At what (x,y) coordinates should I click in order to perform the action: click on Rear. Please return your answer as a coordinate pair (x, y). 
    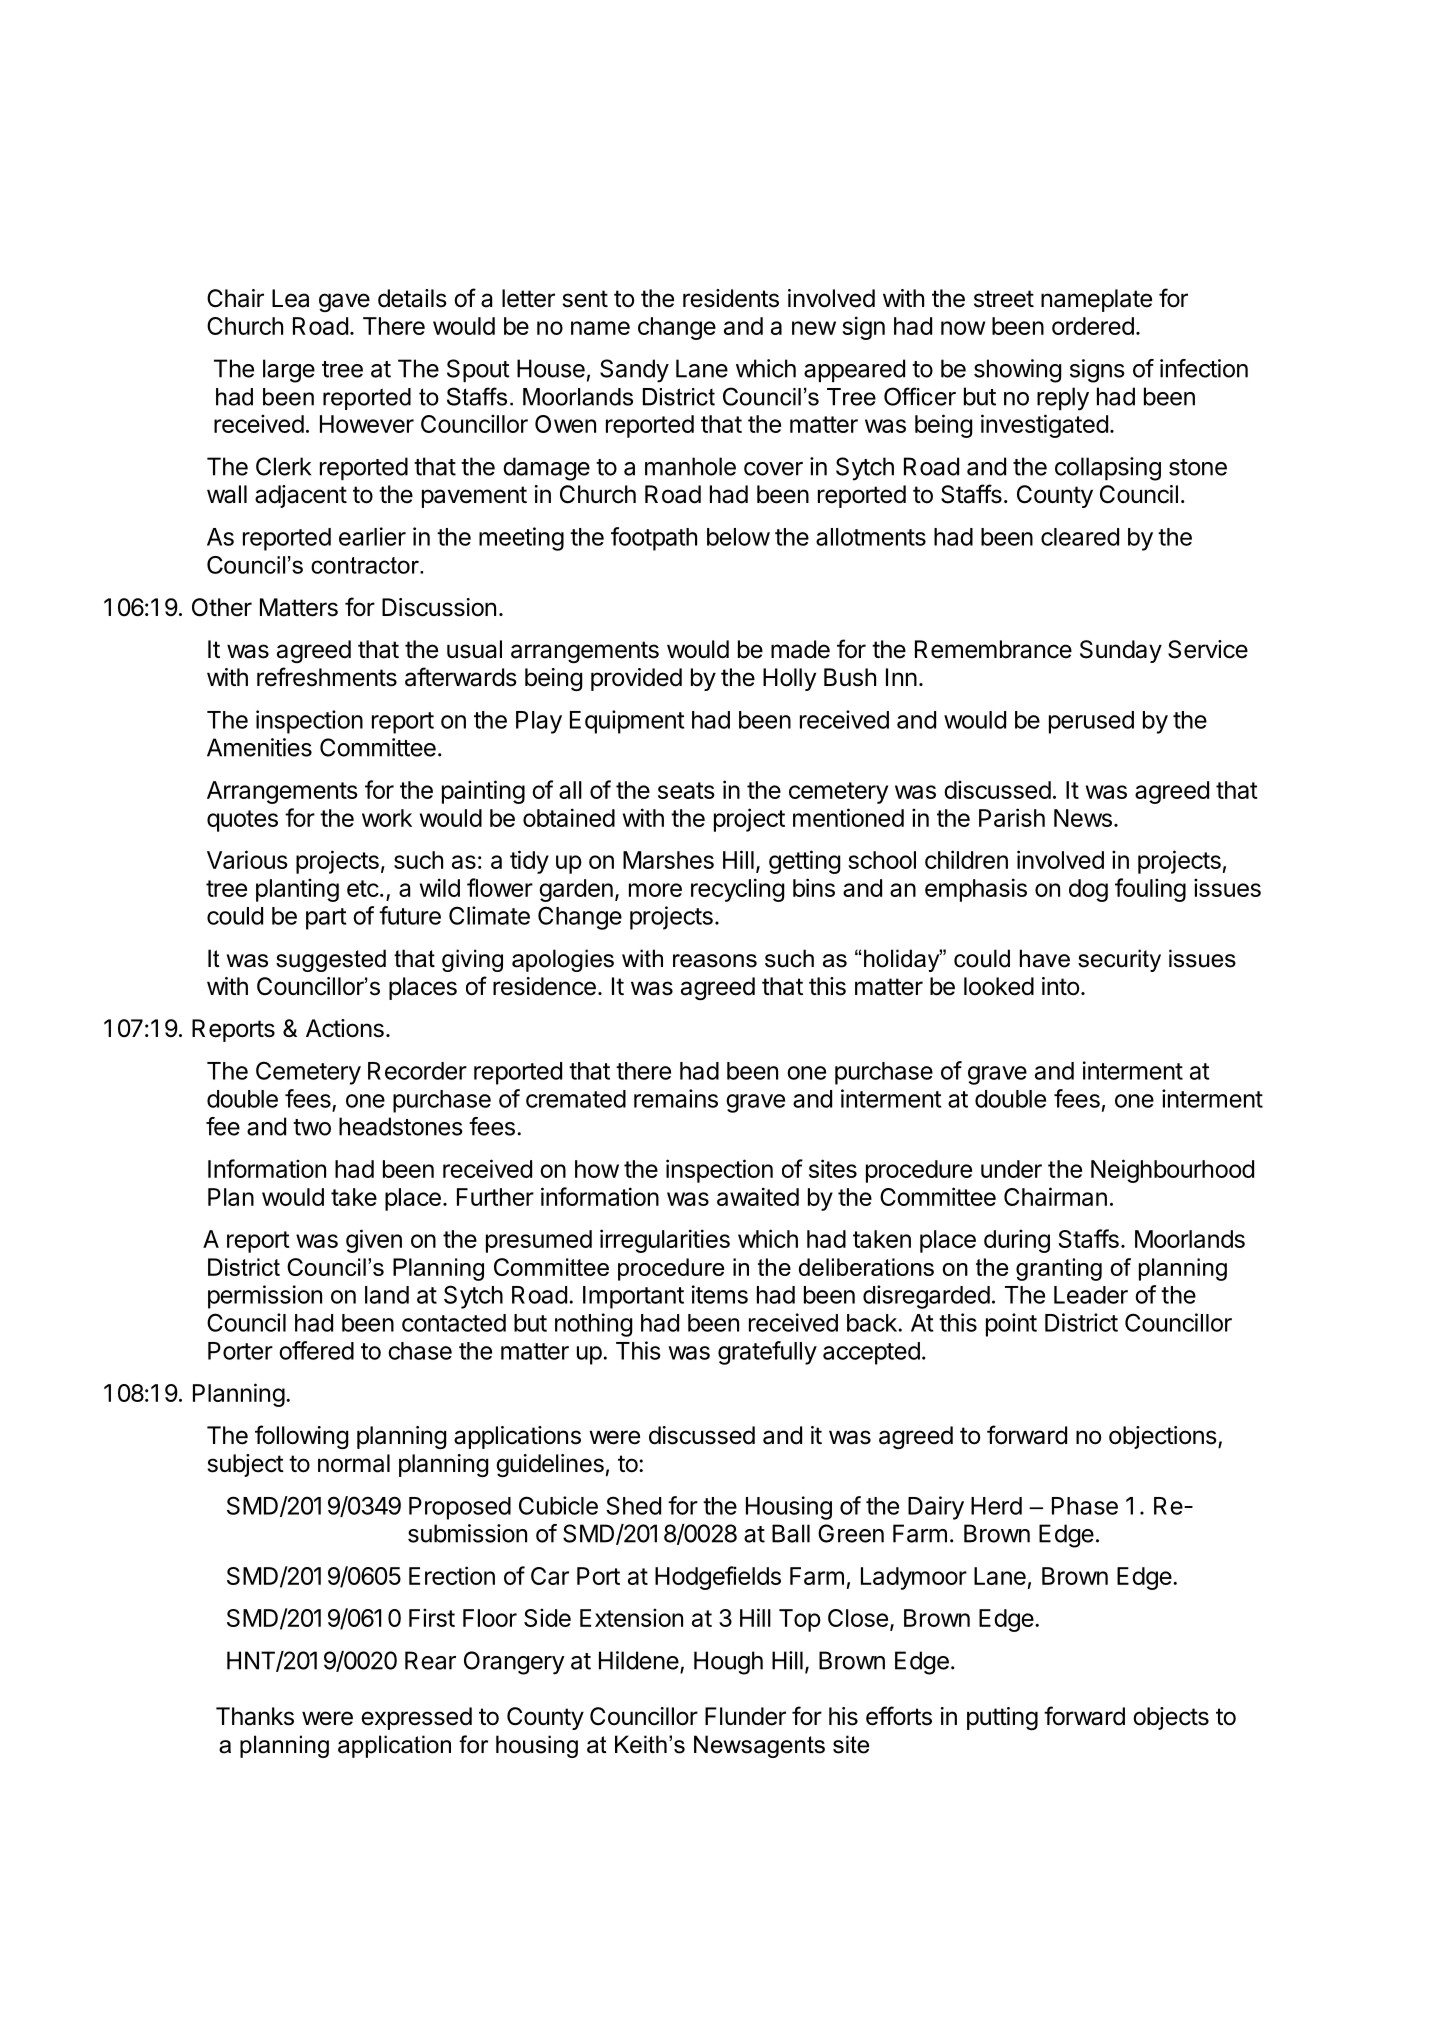
    Looking at the image, I should click on (430, 1660).
